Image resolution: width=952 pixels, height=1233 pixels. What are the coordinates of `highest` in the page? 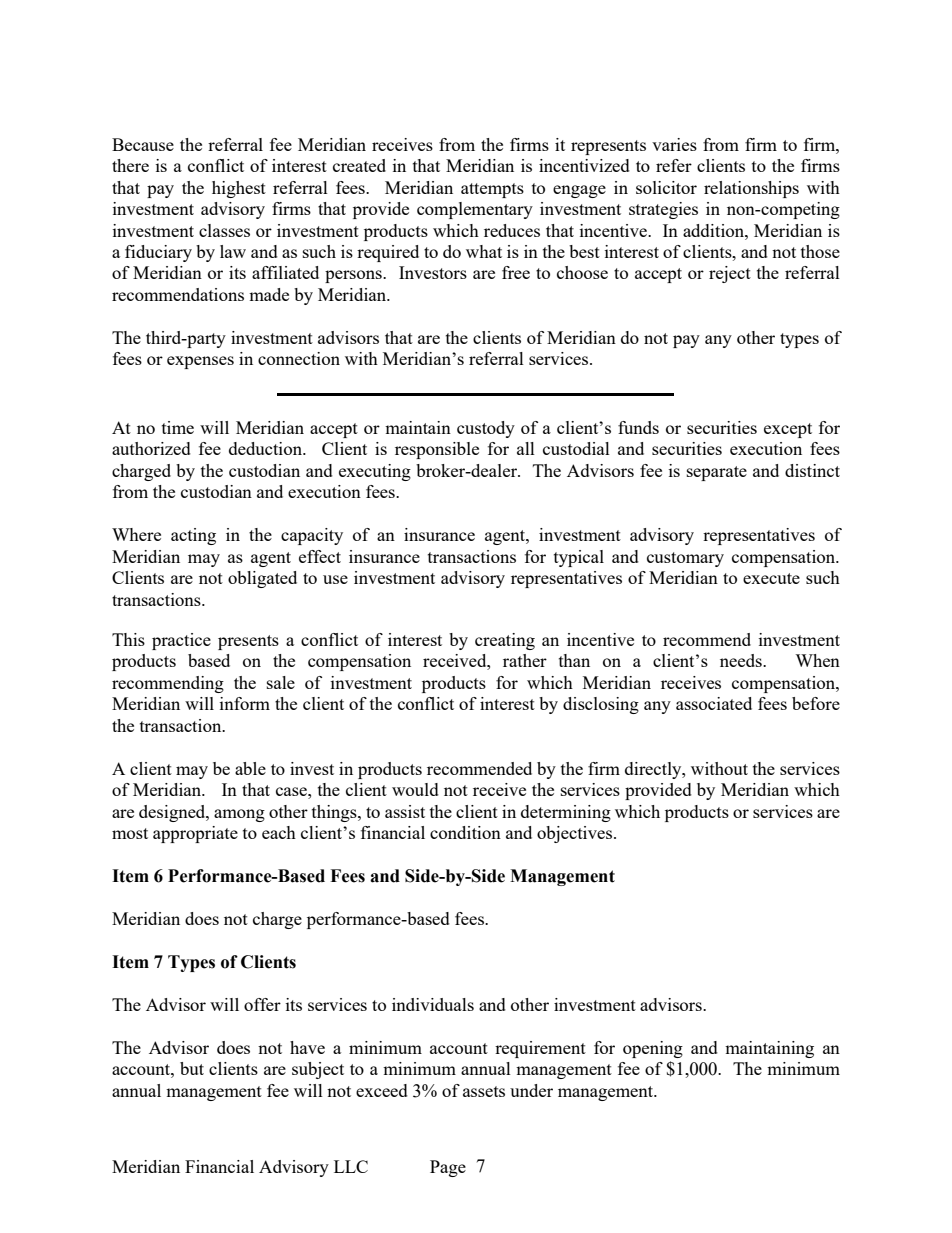 It's located at (239, 189).
